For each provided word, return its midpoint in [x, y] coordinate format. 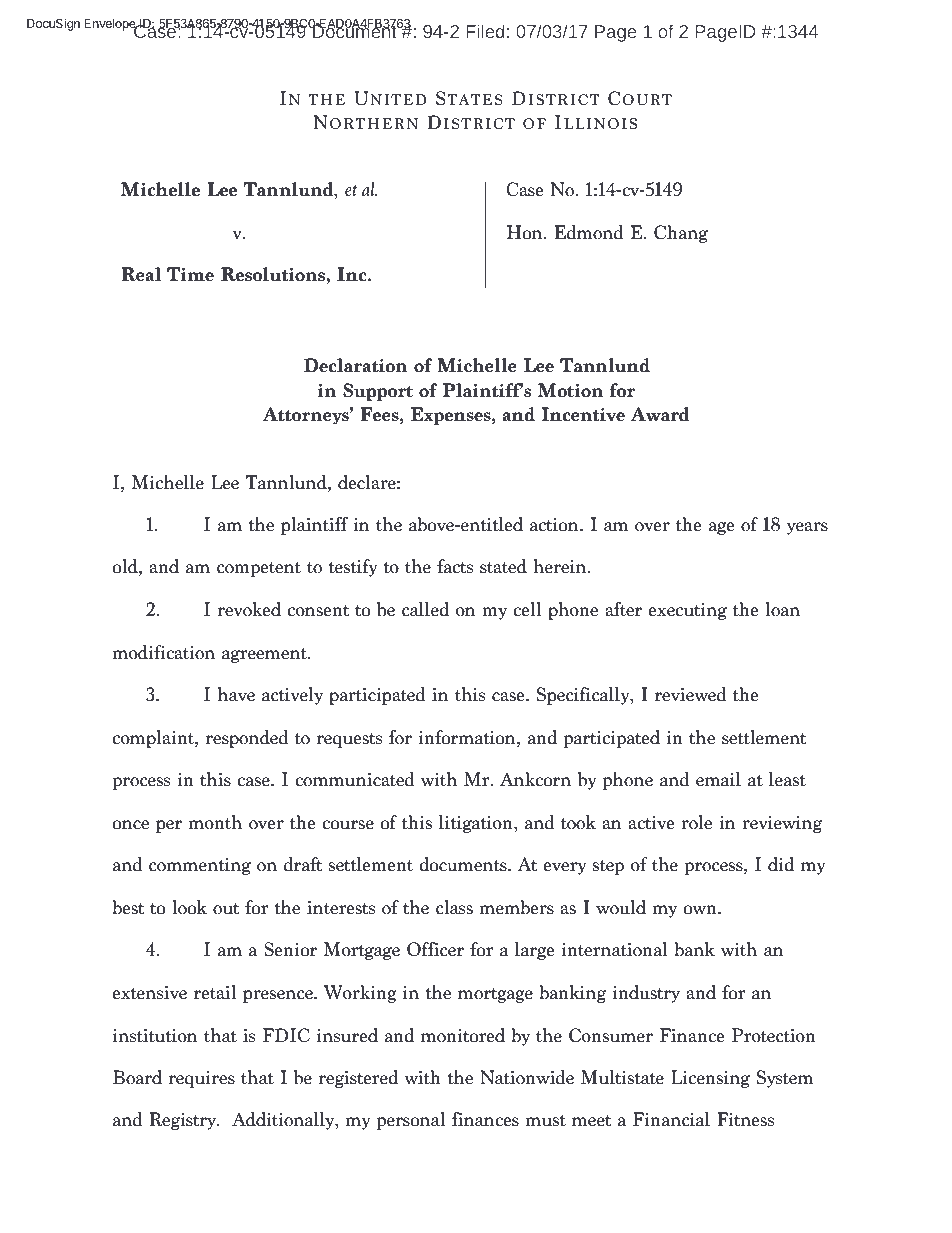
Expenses [452, 416]
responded [247, 739]
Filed [485, 31]
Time [190, 274]
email [718, 779]
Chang [681, 234]
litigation [477, 824]
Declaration [356, 365]
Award [660, 414]
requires [202, 1079]
